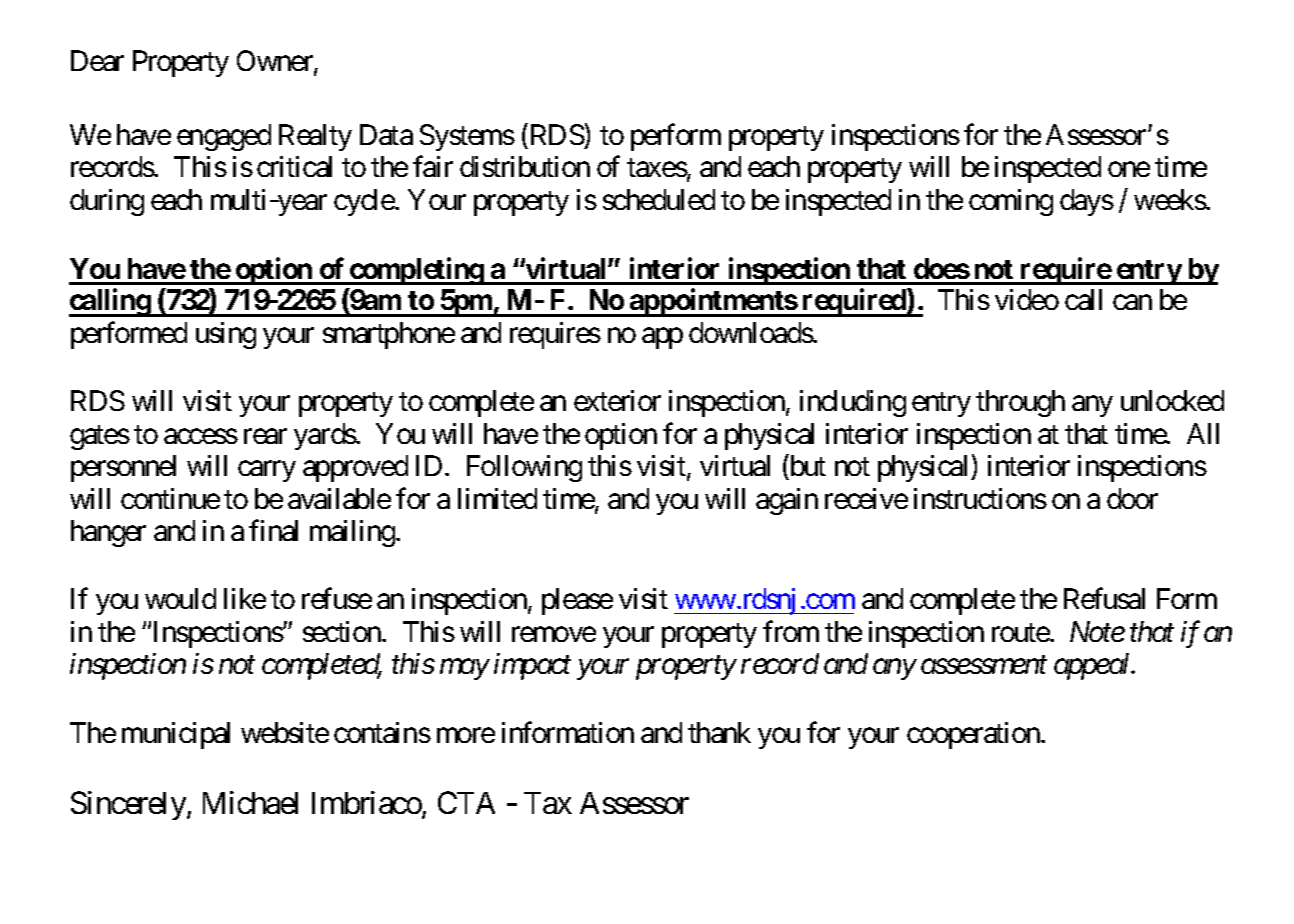 This image has height=924, width=1294. What do you see at coordinates (617, 400) in the image?
I see `exterior` at bounding box center [617, 400].
